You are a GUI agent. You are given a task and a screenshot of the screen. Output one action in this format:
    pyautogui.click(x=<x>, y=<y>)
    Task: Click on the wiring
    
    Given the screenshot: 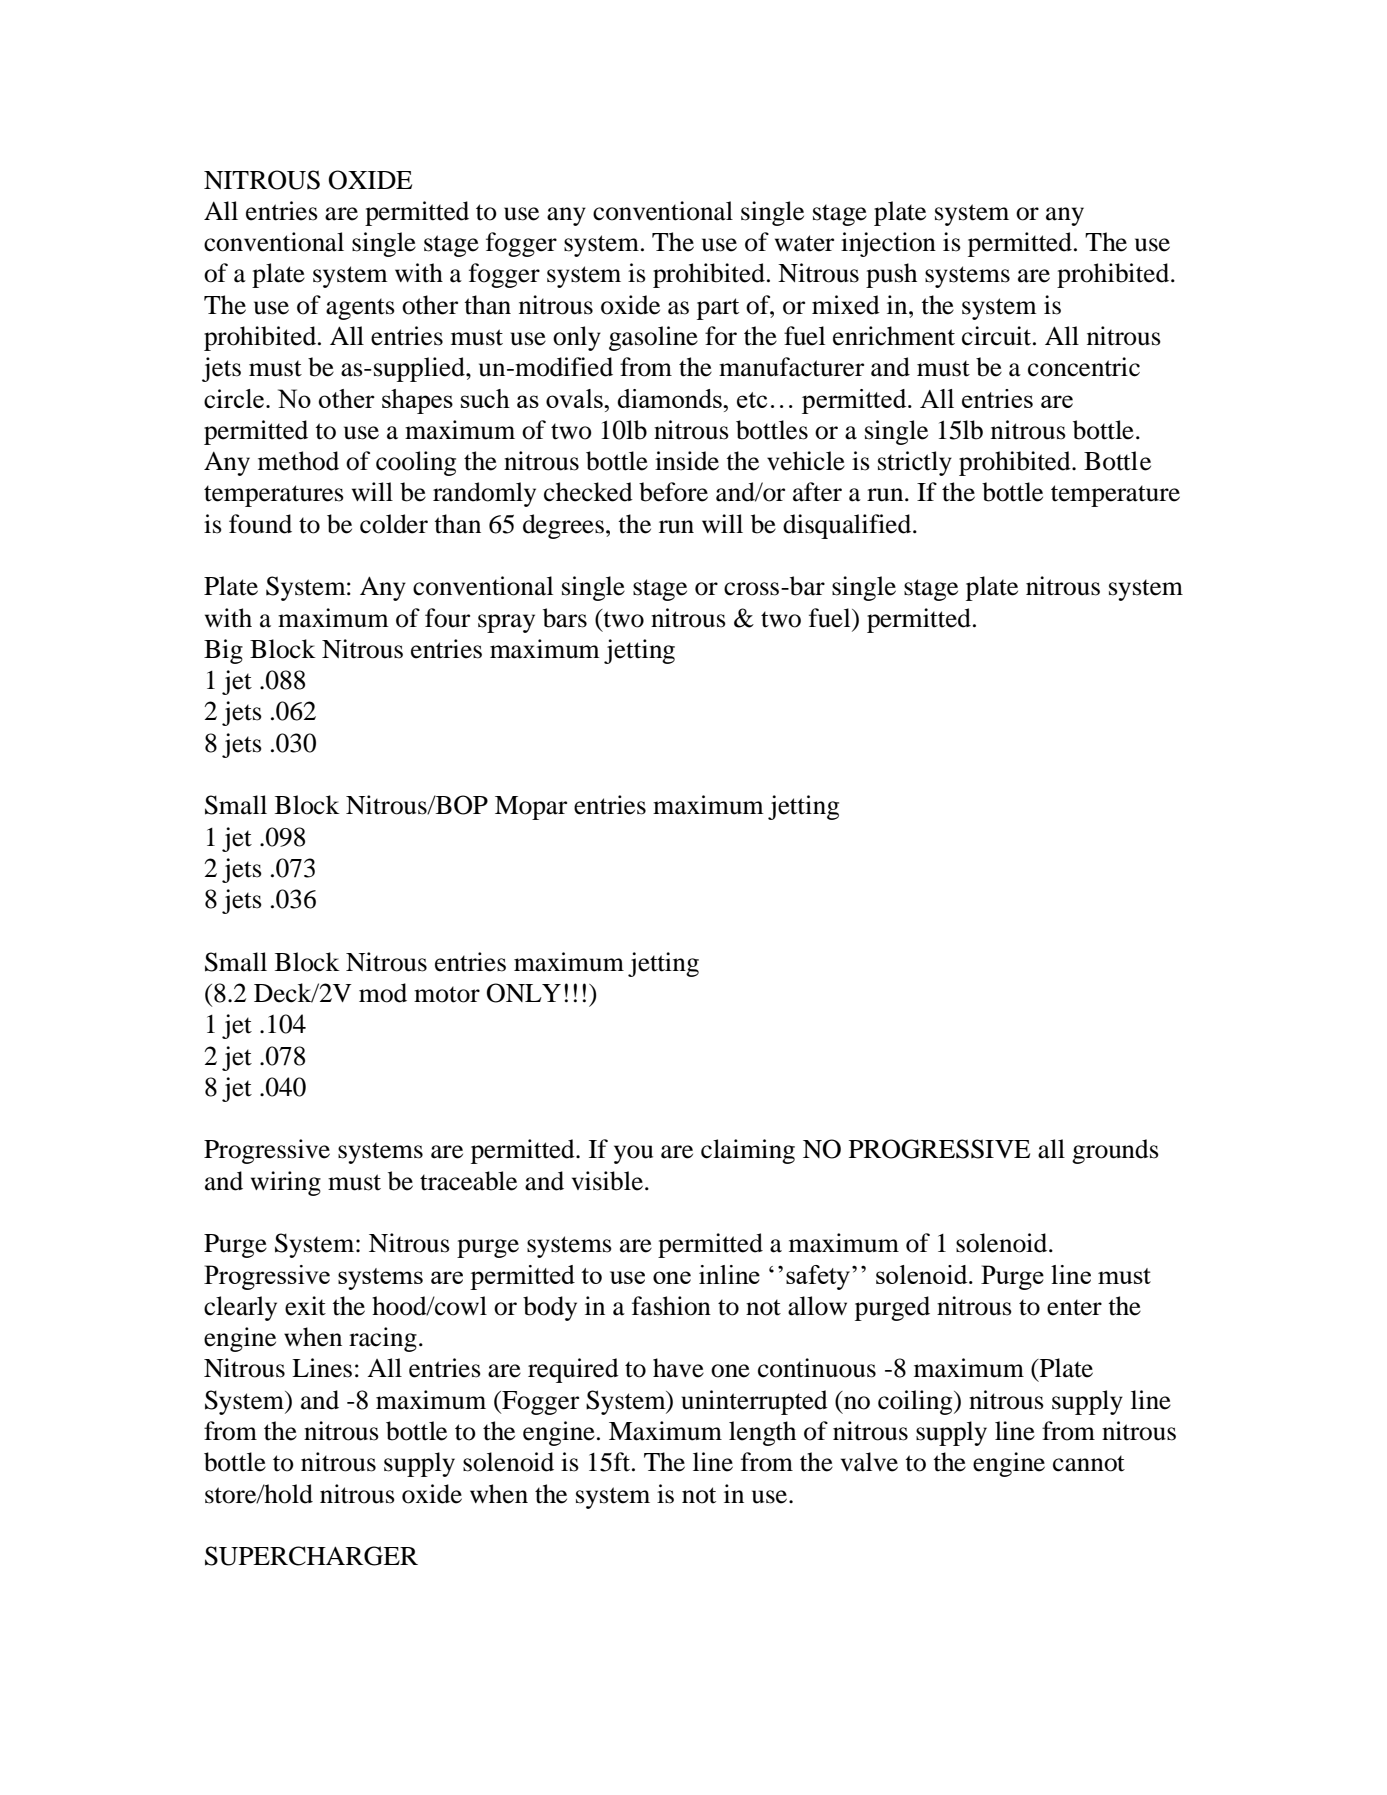 What is the action you would take?
    pyautogui.click(x=286, y=1183)
